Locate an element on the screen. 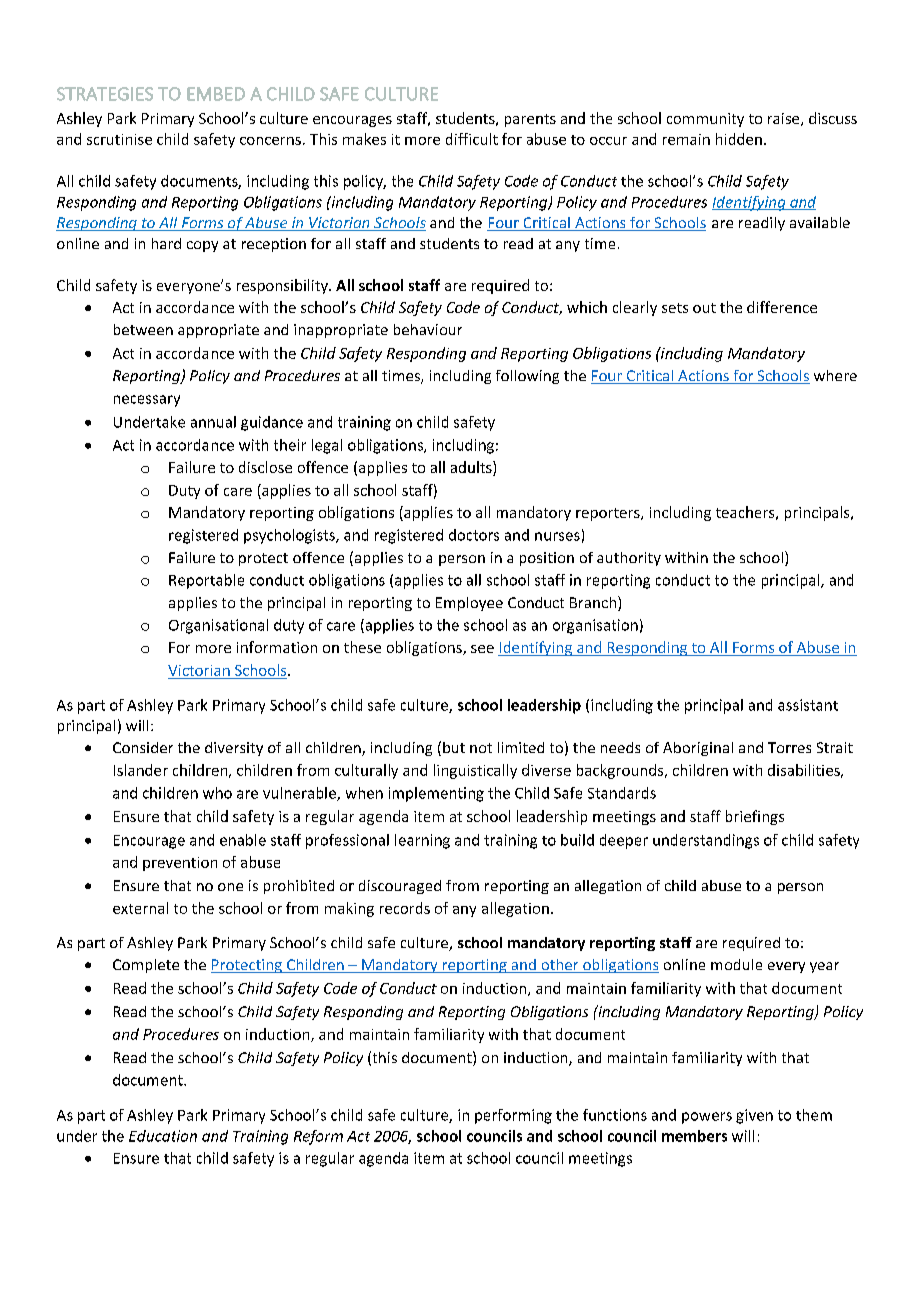 The width and height of the screenshot is (924, 1308). Education is located at coordinates (163, 1136).
